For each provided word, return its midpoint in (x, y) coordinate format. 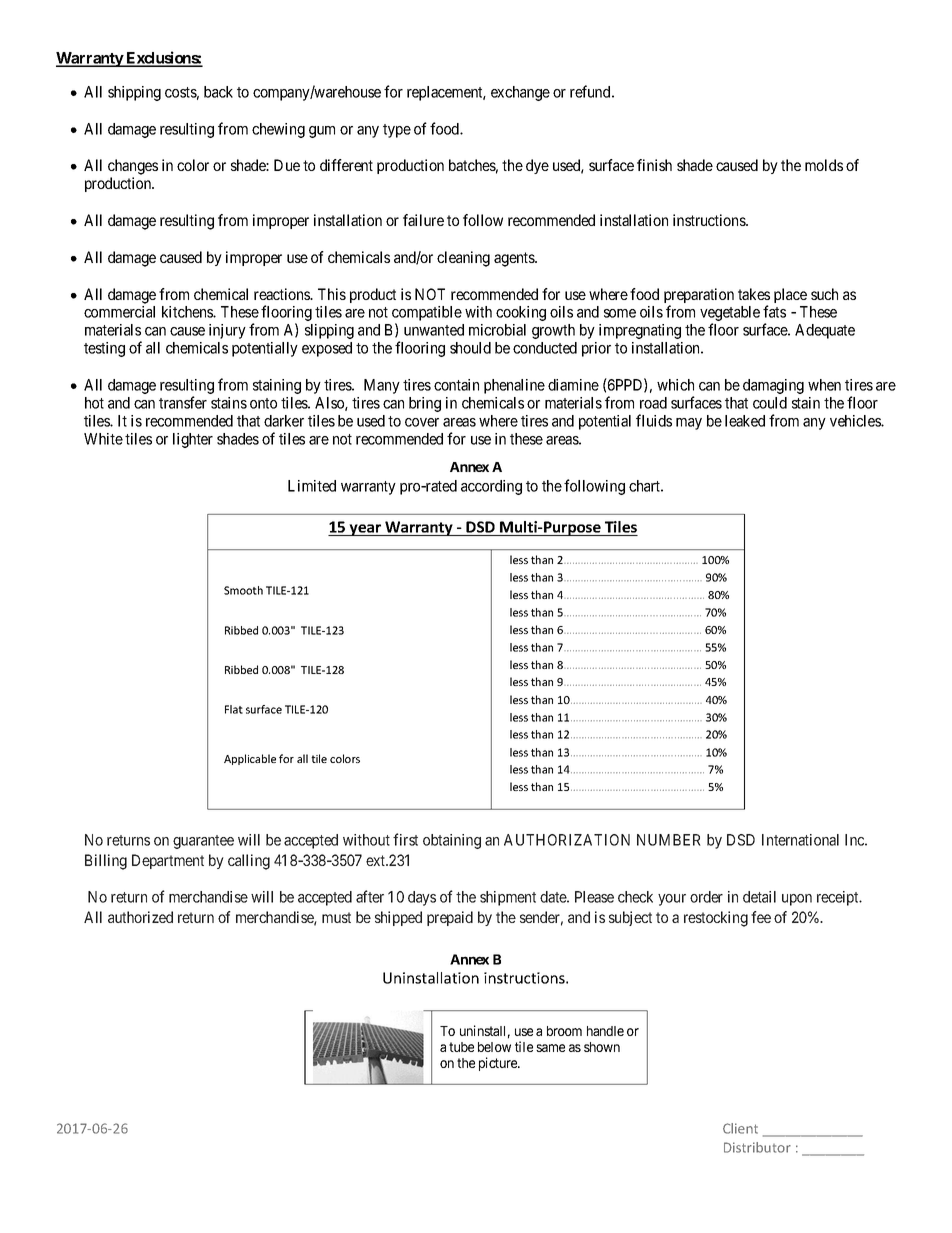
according (491, 487)
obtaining (452, 841)
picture (499, 1064)
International (800, 840)
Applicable (250, 759)
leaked (745, 421)
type (397, 131)
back (218, 92)
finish (654, 165)
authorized (140, 917)
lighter (193, 440)
